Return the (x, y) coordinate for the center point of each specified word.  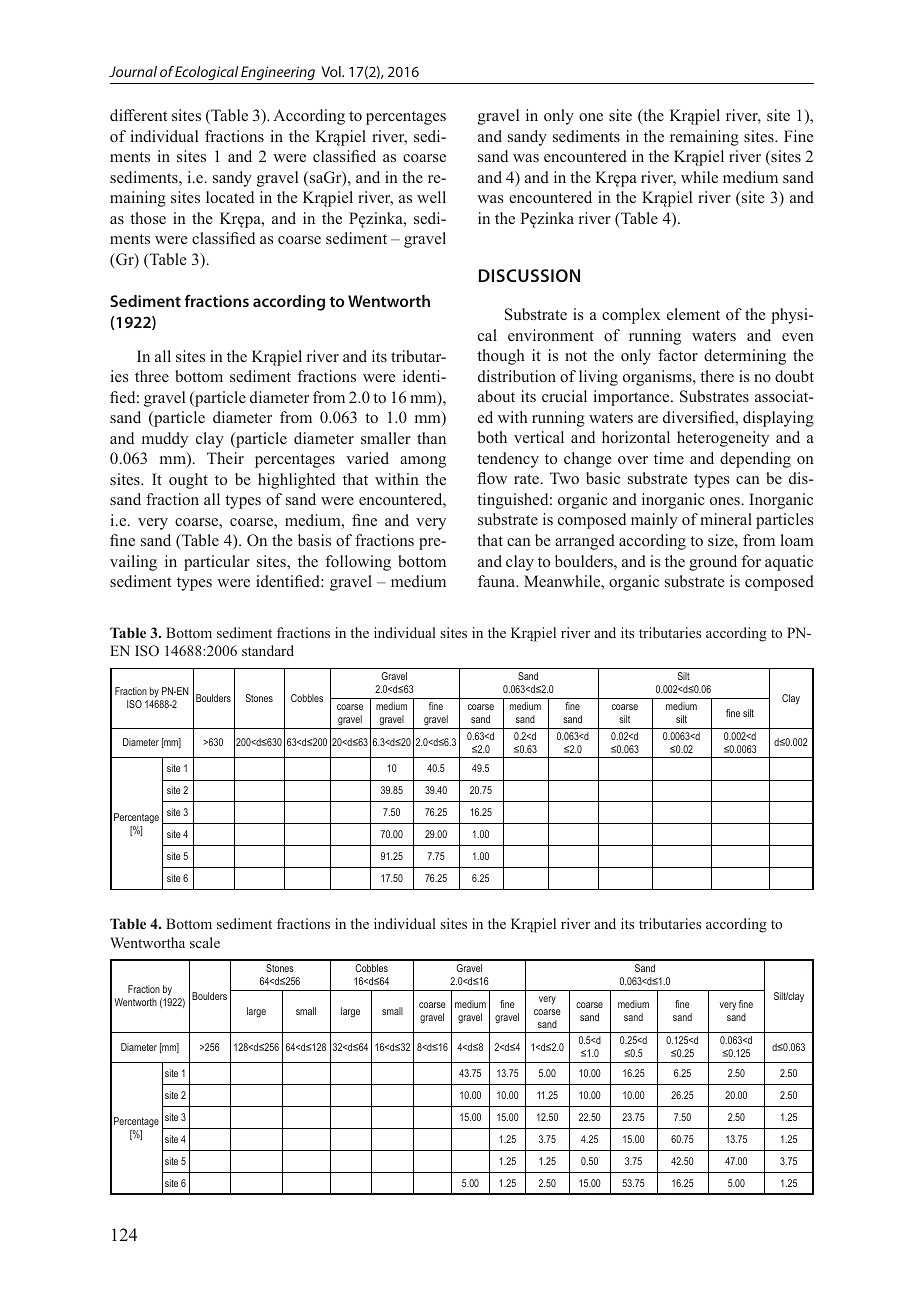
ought (188, 481)
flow (492, 478)
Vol (332, 71)
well (431, 197)
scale (205, 942)
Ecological (207, 73)
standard (268, 650)
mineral (726, 519)
